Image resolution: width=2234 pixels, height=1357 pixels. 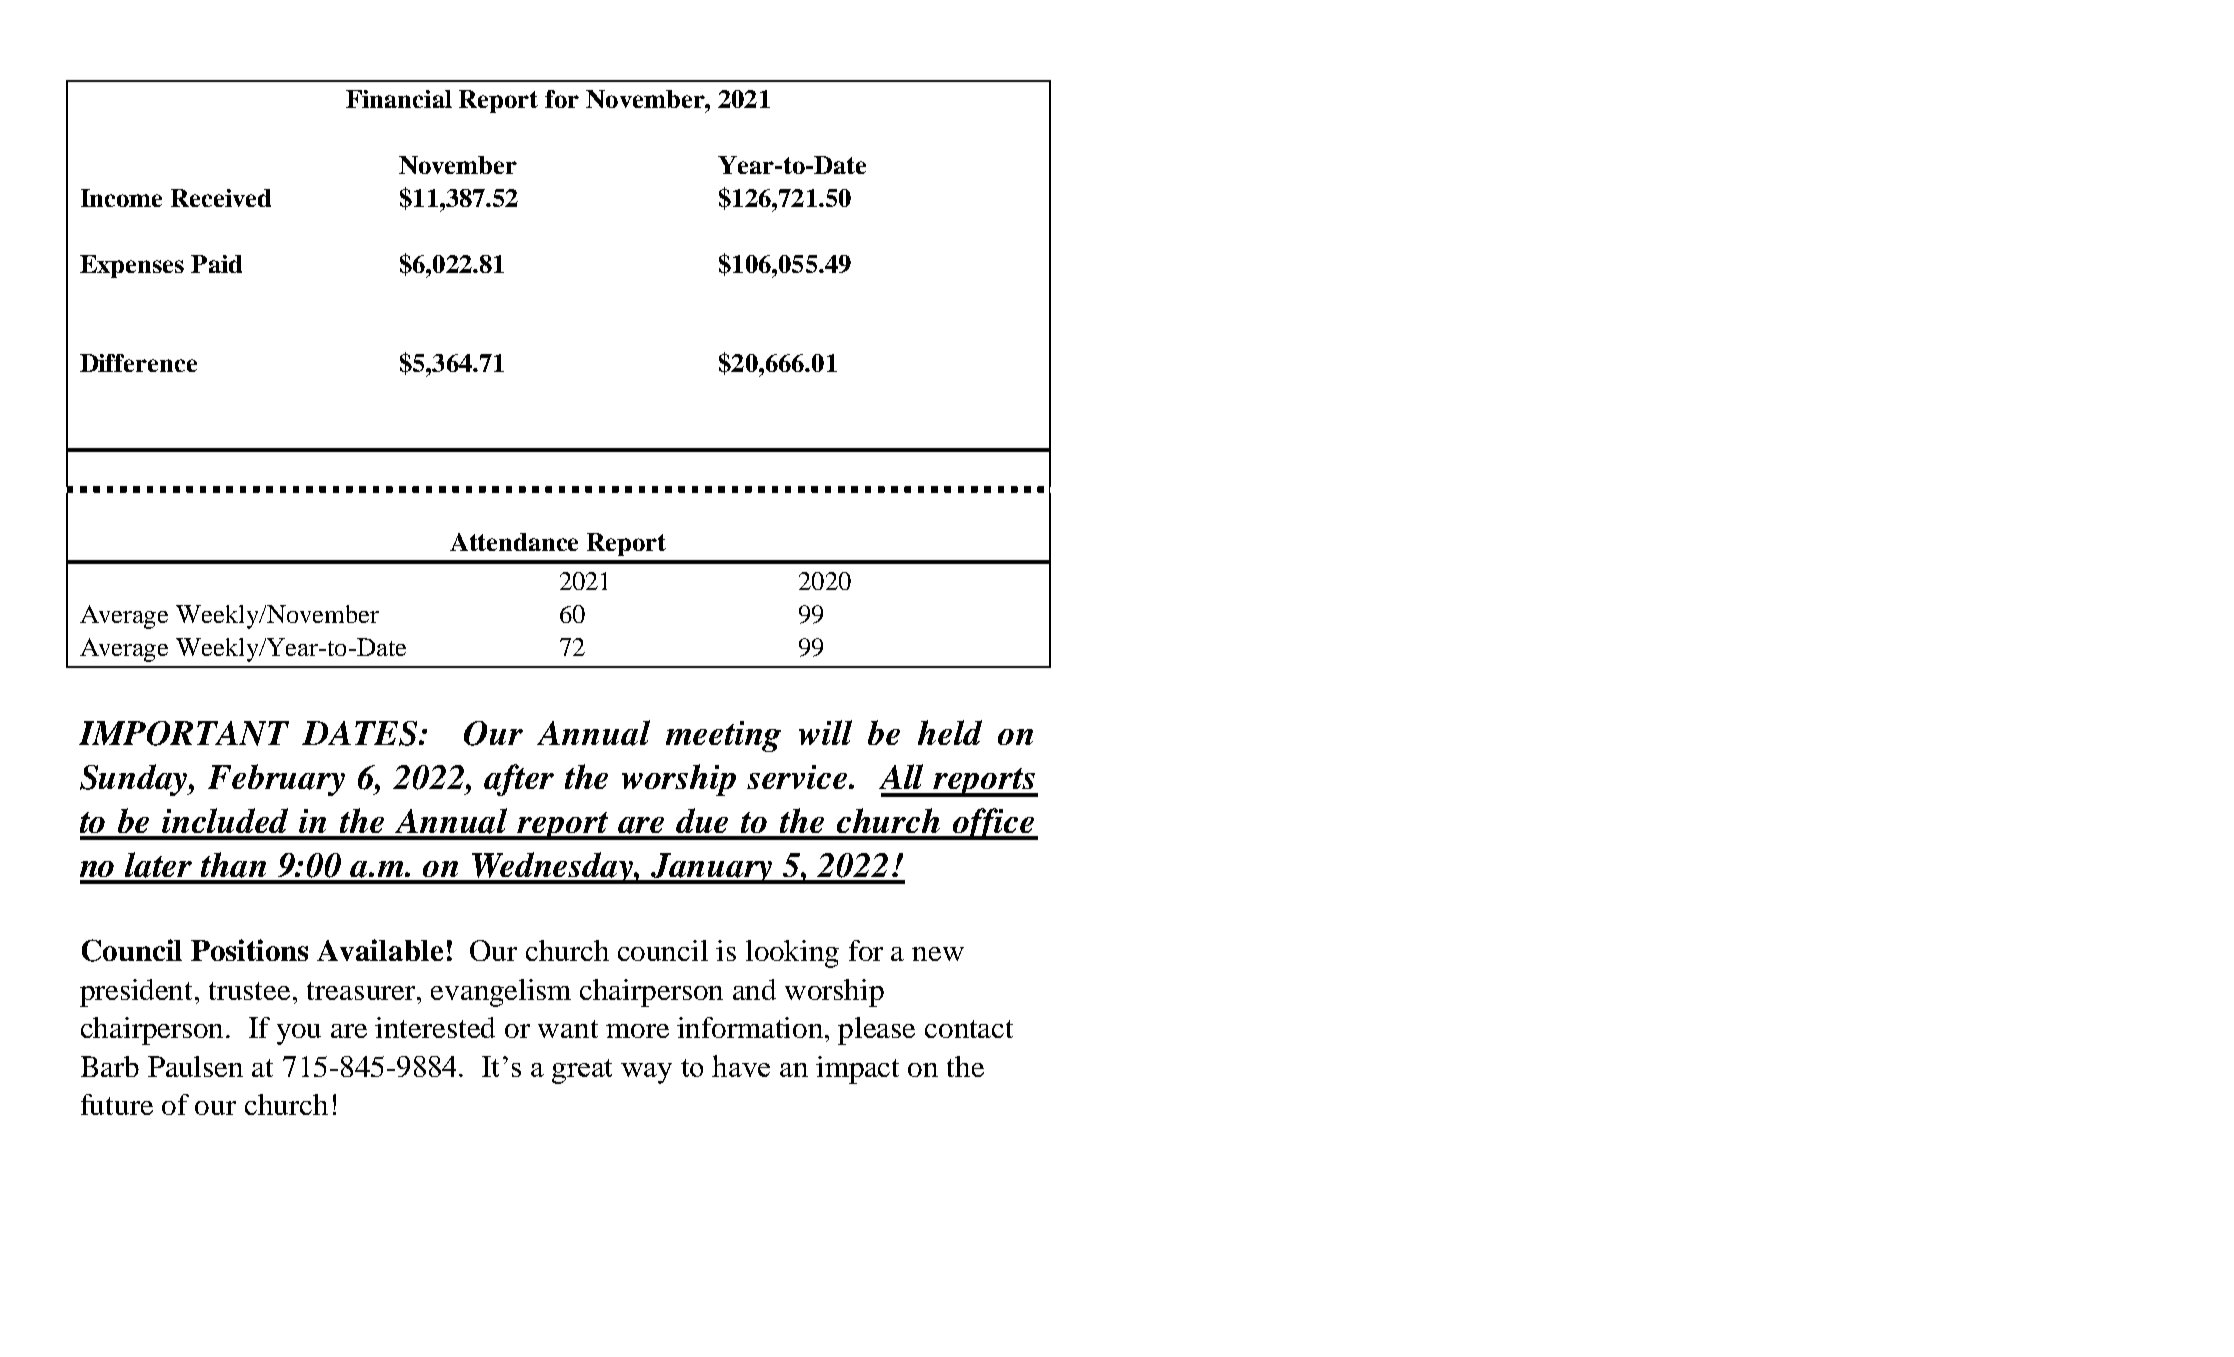 What do you see at coordinates (216, 264) in the screenshot?
I see `Paid` at bounding box center [216, 264].
